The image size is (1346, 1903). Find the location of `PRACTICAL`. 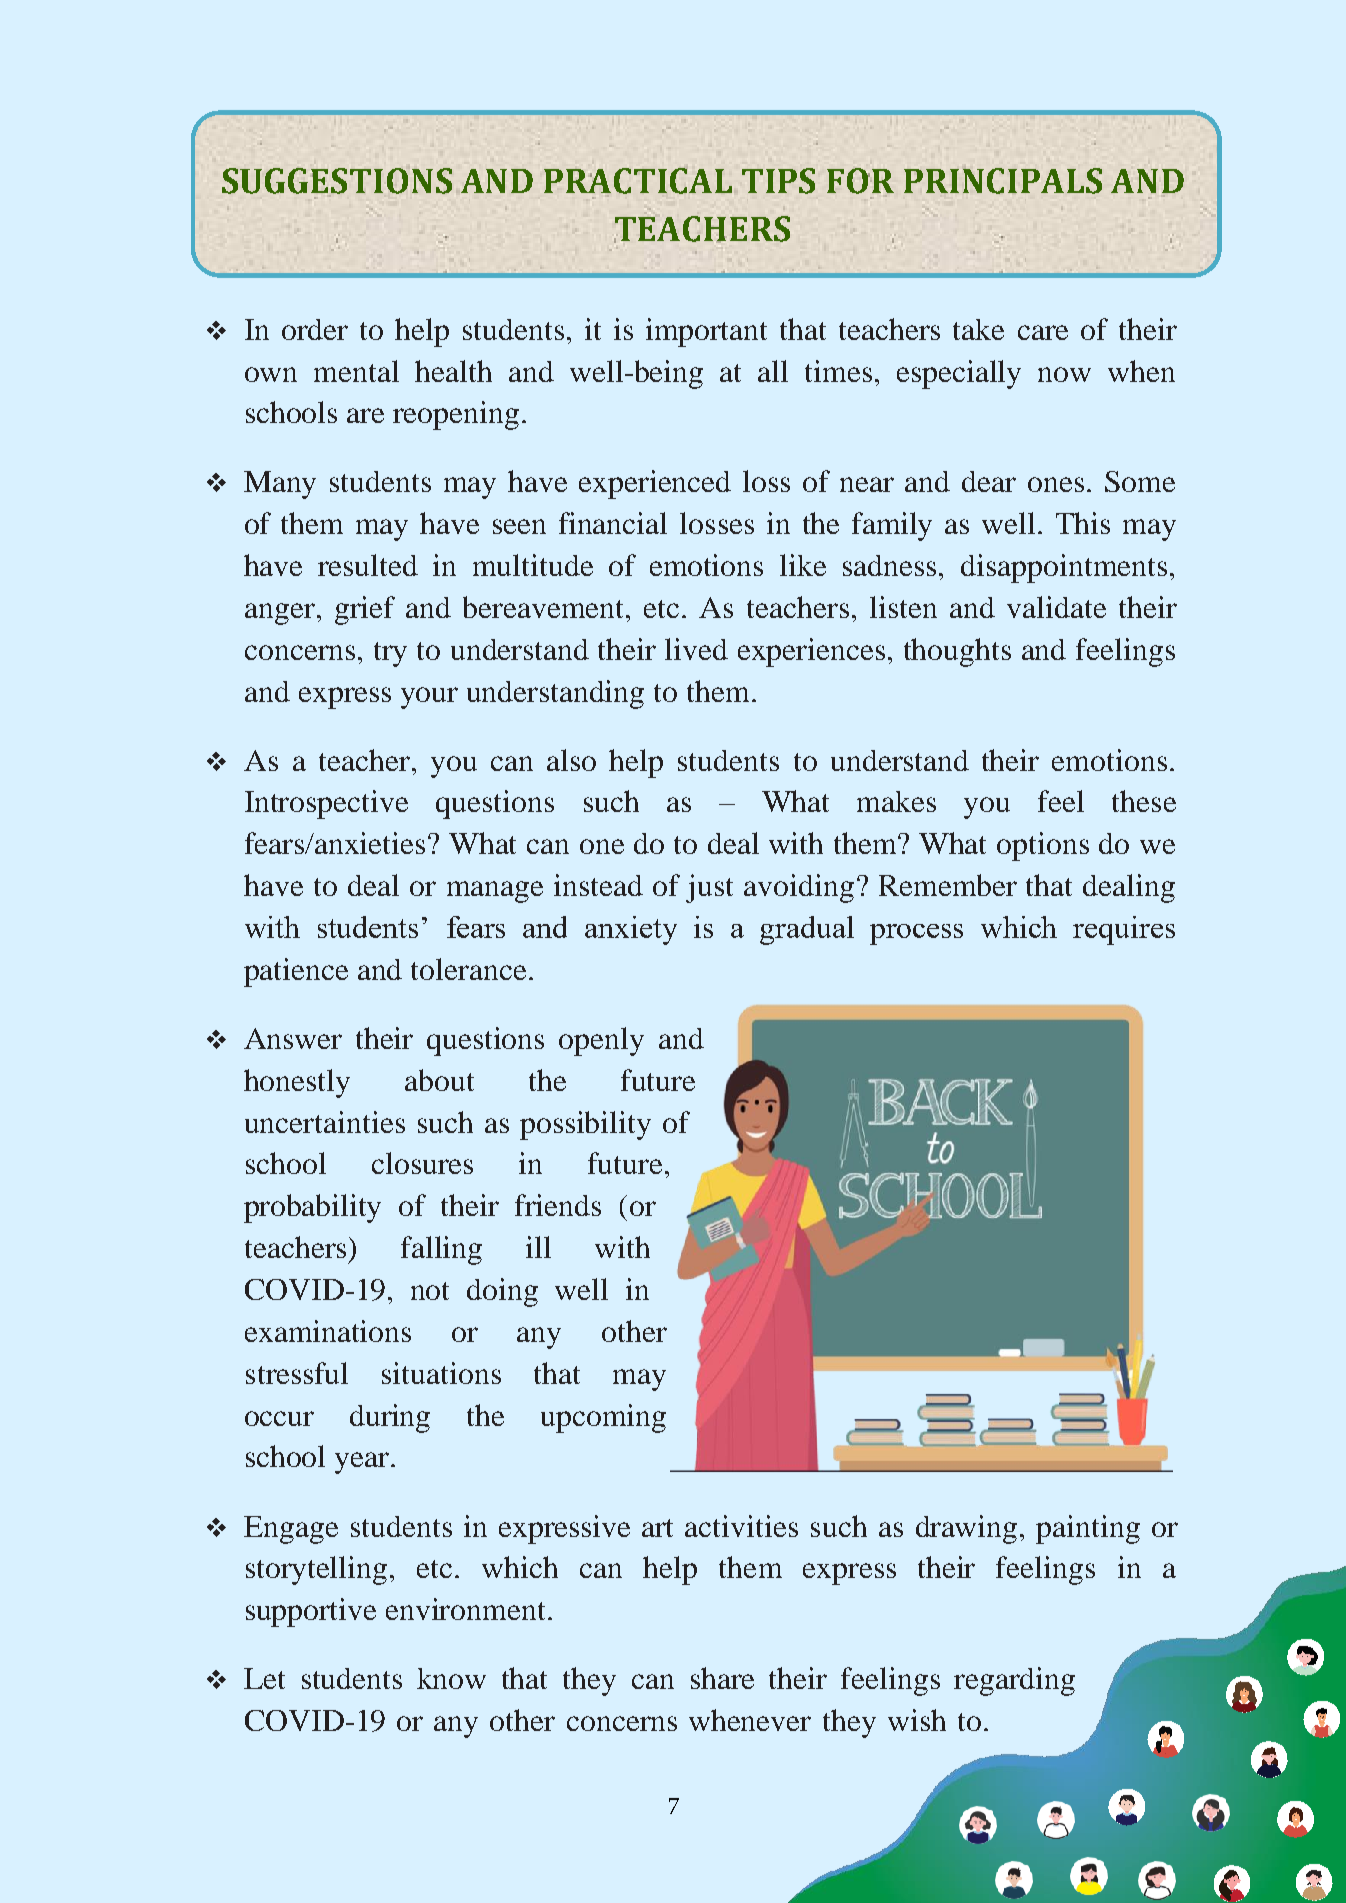

PRACTICAL is located at coordinates (638, 181).
